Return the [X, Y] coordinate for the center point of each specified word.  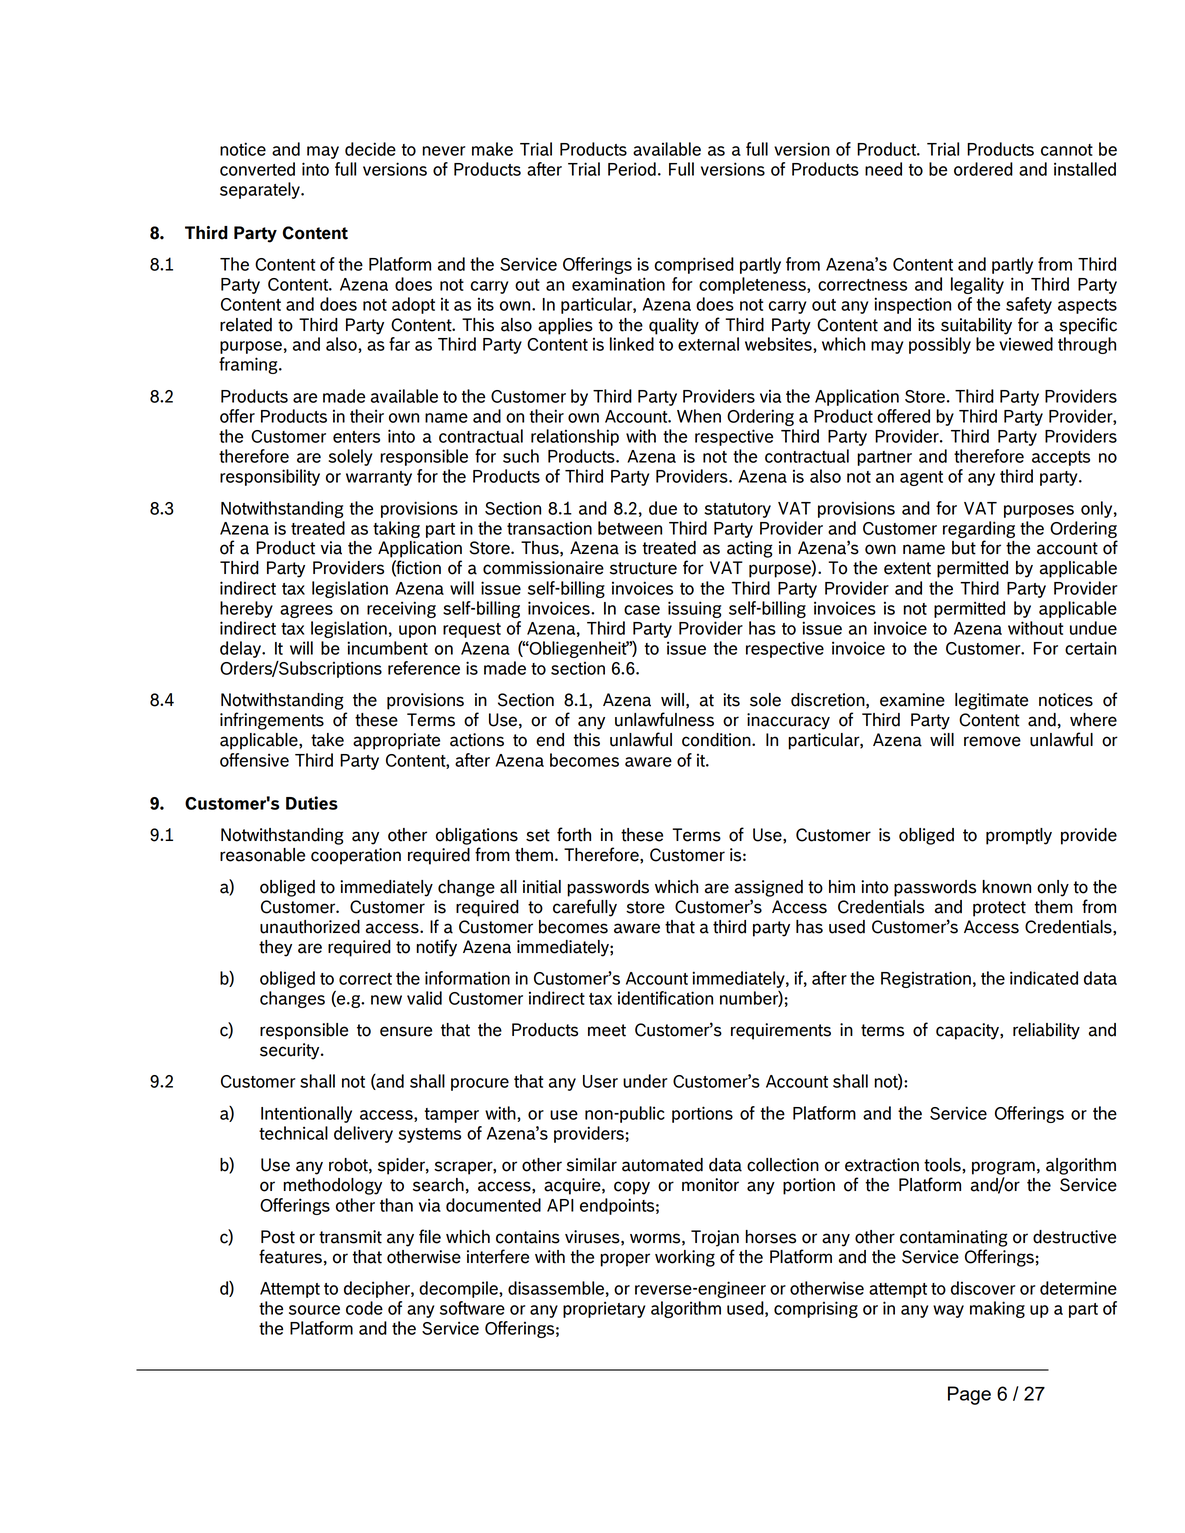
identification [665, 998]
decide [370, 149]
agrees [306, 611]
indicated [1044, 978]
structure [643, 568]
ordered [983, 169]
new [386, 1000]
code [364, 1308]
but [964, 548]
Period [632, 169]
